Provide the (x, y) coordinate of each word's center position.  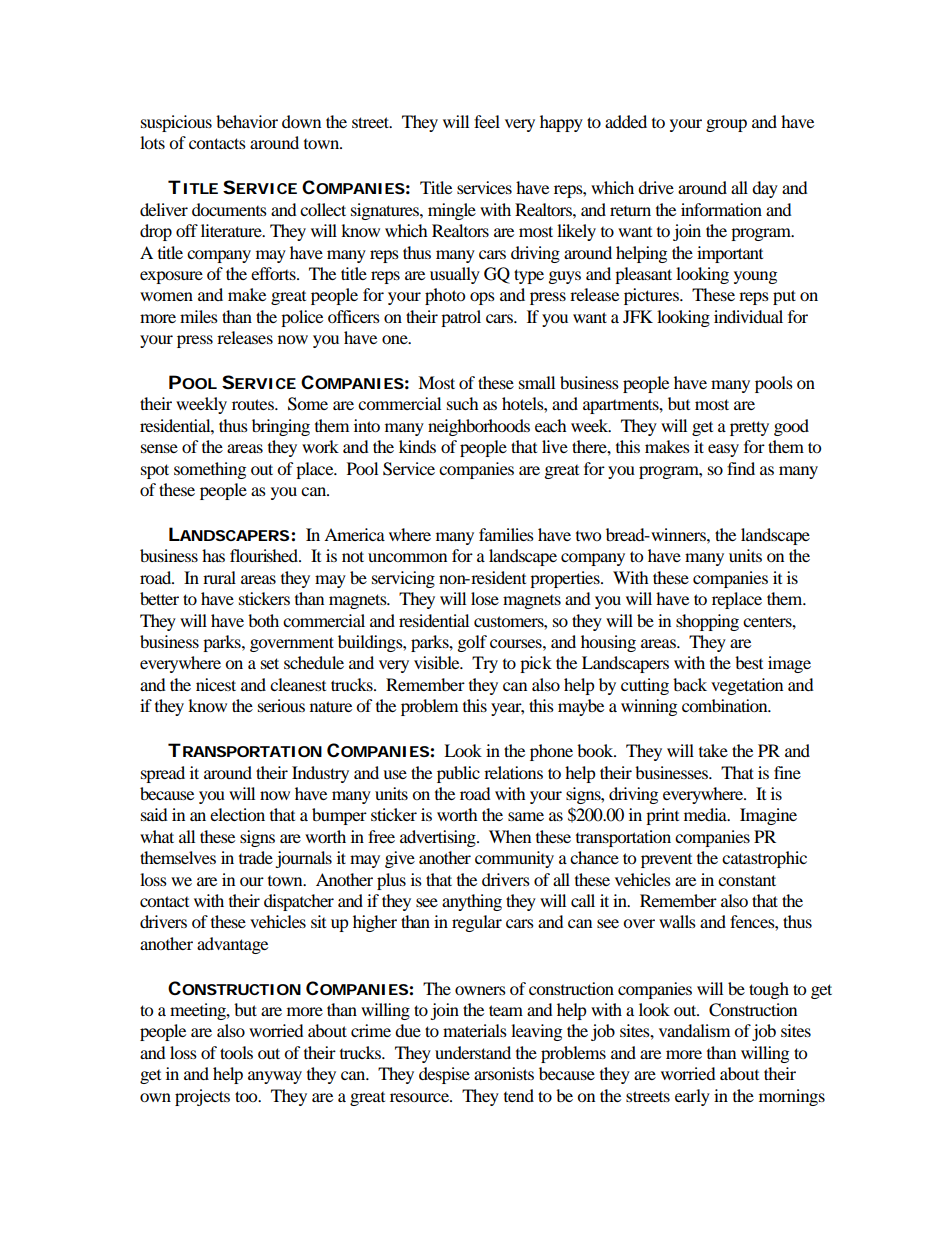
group (726, 125)
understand (473, 1052)
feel (487, 121)
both (263, 620)
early (692, 1097)
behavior (247, 121)
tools (236, 1052)
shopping (707, 622)
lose (485, 598)
